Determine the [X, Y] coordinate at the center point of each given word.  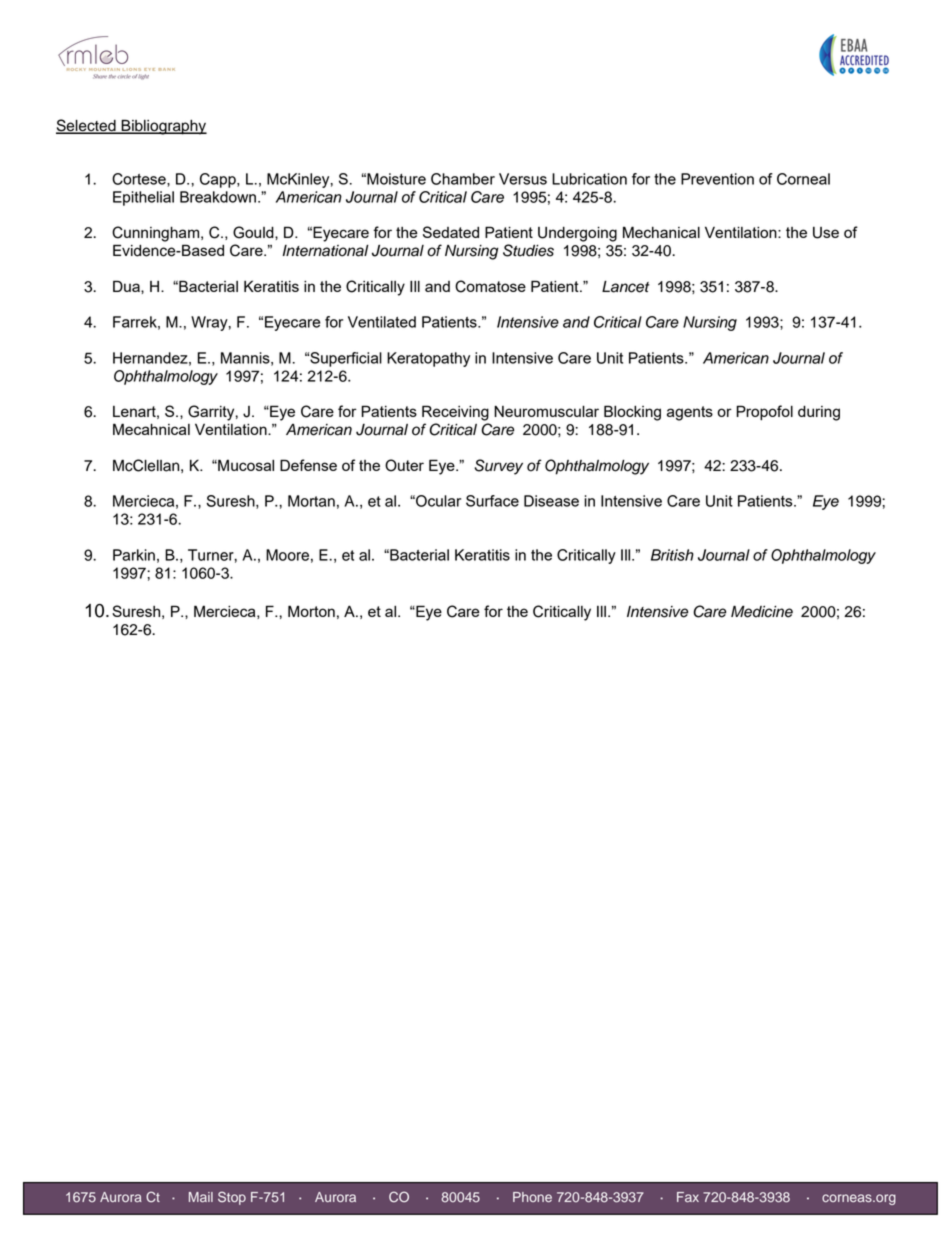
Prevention [717, 179]
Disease [551, 501]
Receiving [455, 413]
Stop [232, 1198]
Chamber [463, 179]
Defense [308, 465]
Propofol [764, 413]
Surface [492, 501]
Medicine [762, 611]
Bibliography [163, 127]
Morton [311, 611]
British [672, 555]
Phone [532, 1197]
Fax [688, 1197]
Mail [201, 1197]
